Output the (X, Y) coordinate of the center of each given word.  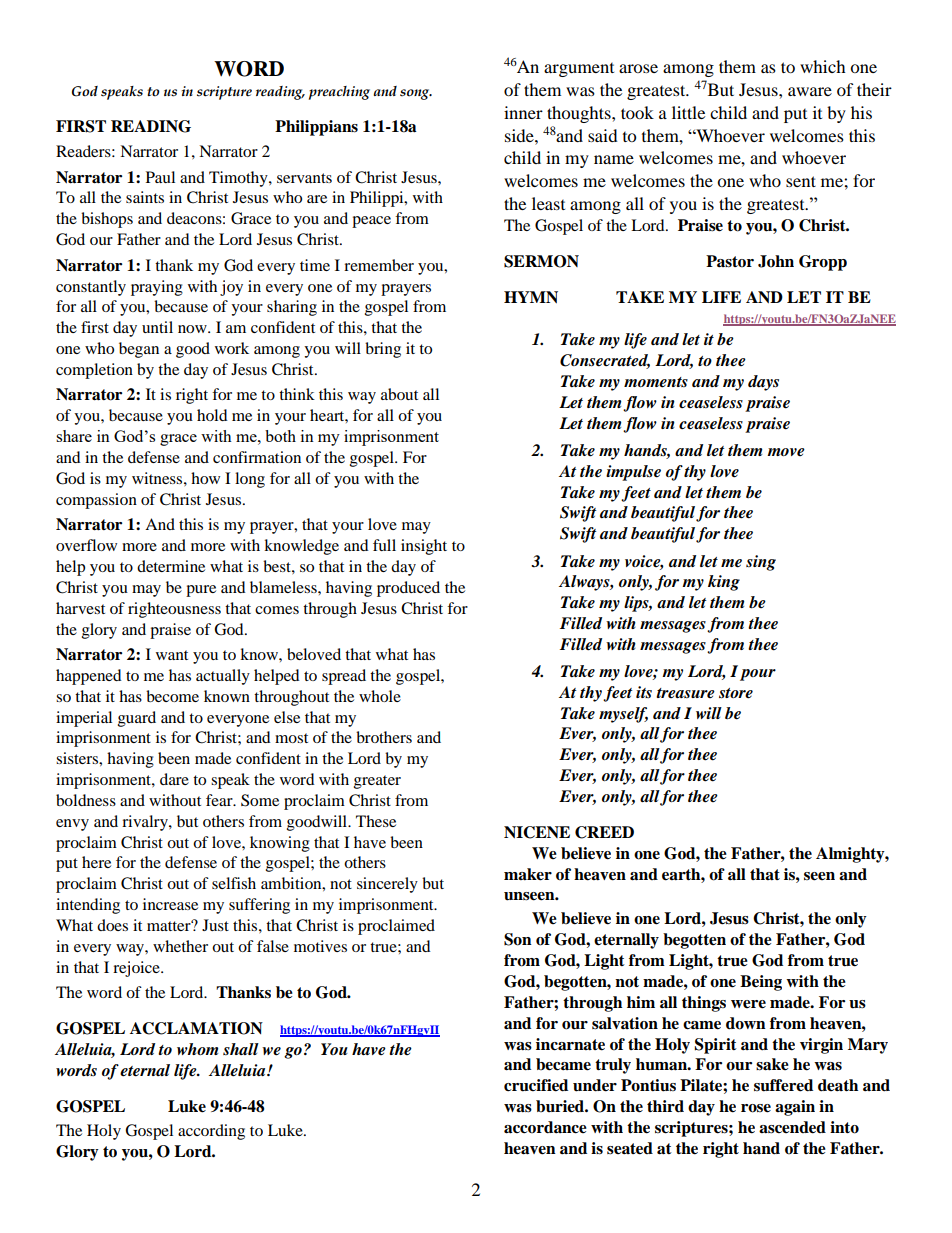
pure (201, 591)
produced (408, 589)
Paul (160, 177)
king (724, 583)
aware (810, 91)
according (211, 1132)
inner (523, 112)
